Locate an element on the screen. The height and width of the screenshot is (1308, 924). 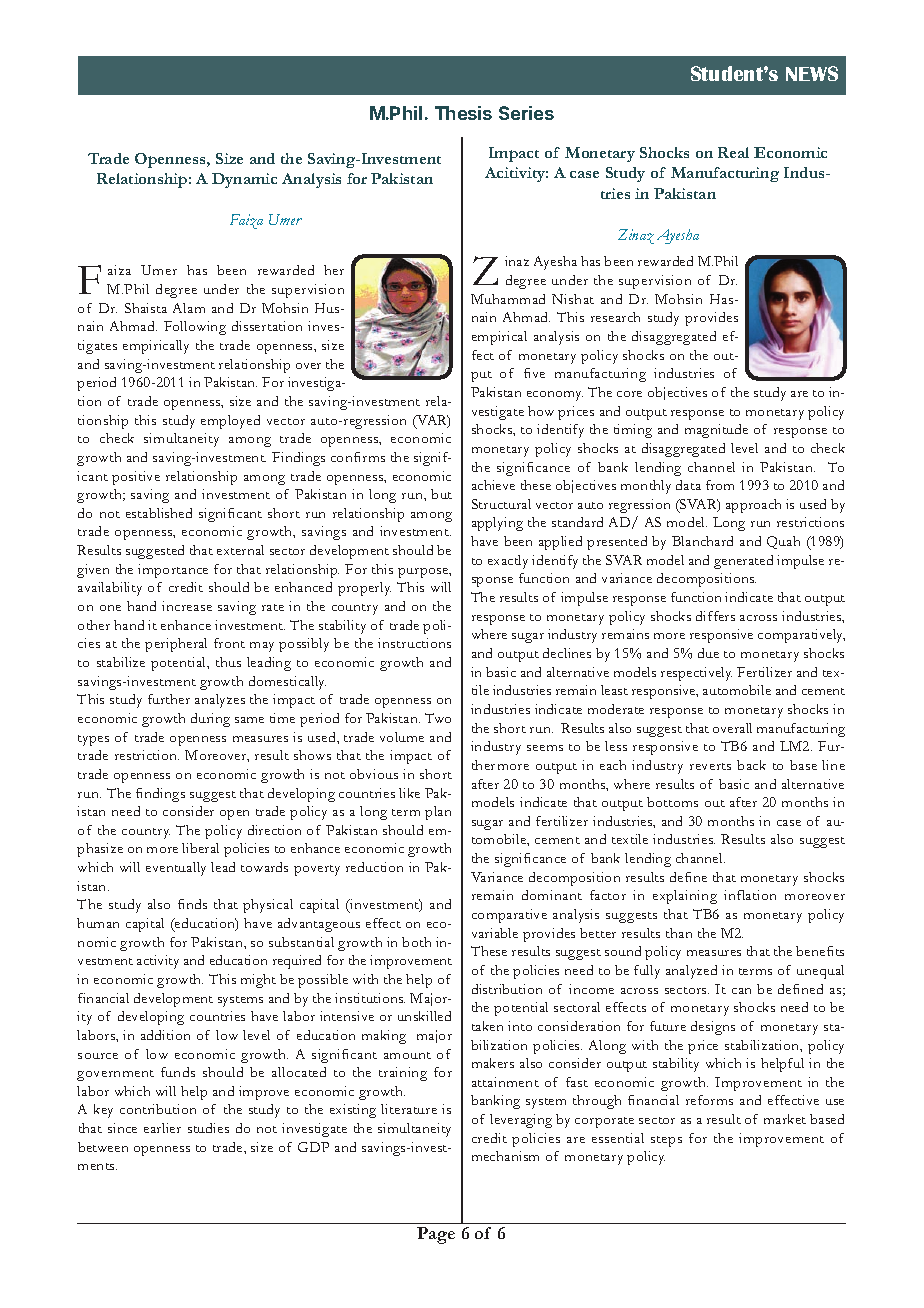
Thesis is located at coordinates (463, 113).
